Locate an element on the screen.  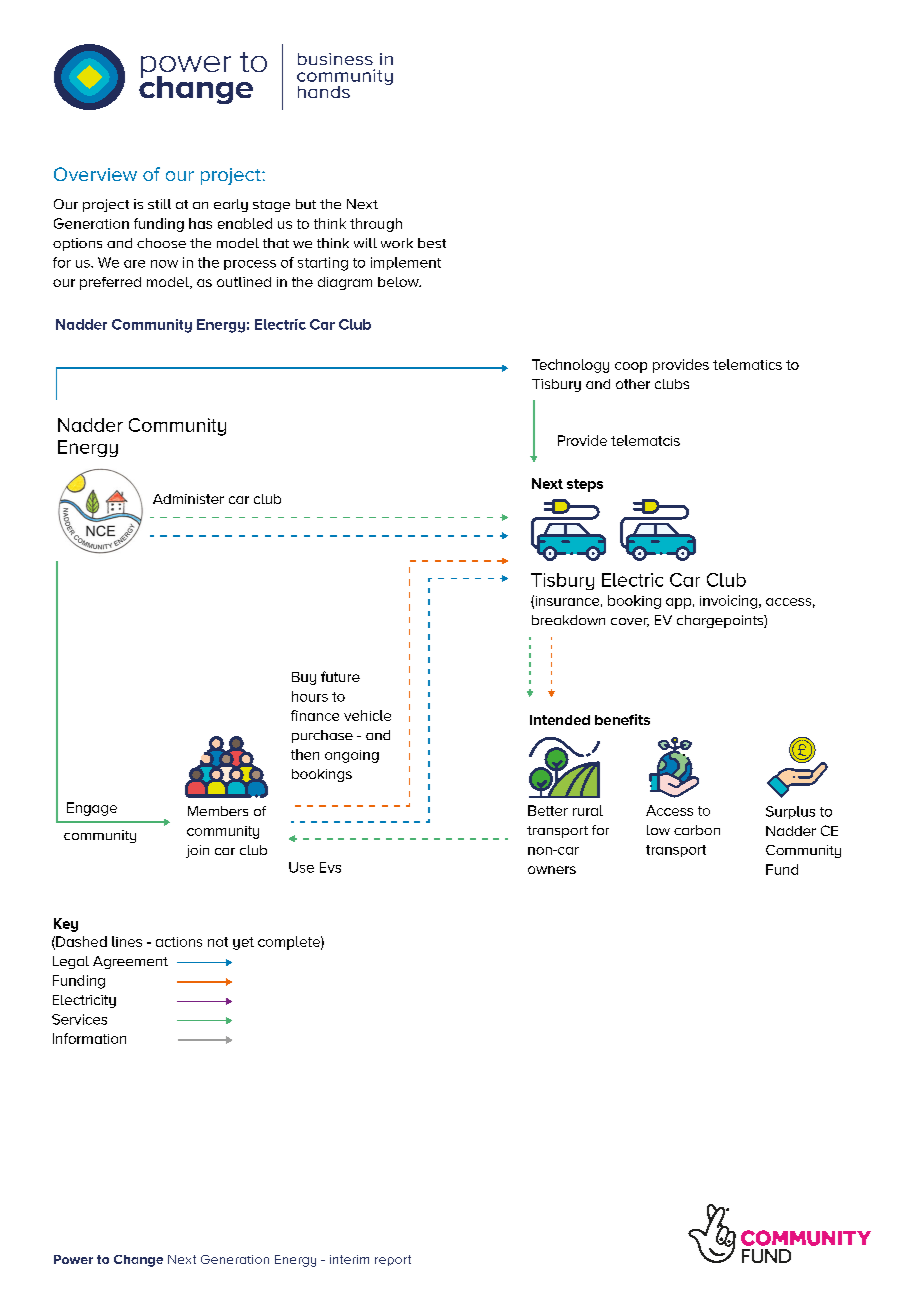
telematics is located at coordinates (747, 364).
